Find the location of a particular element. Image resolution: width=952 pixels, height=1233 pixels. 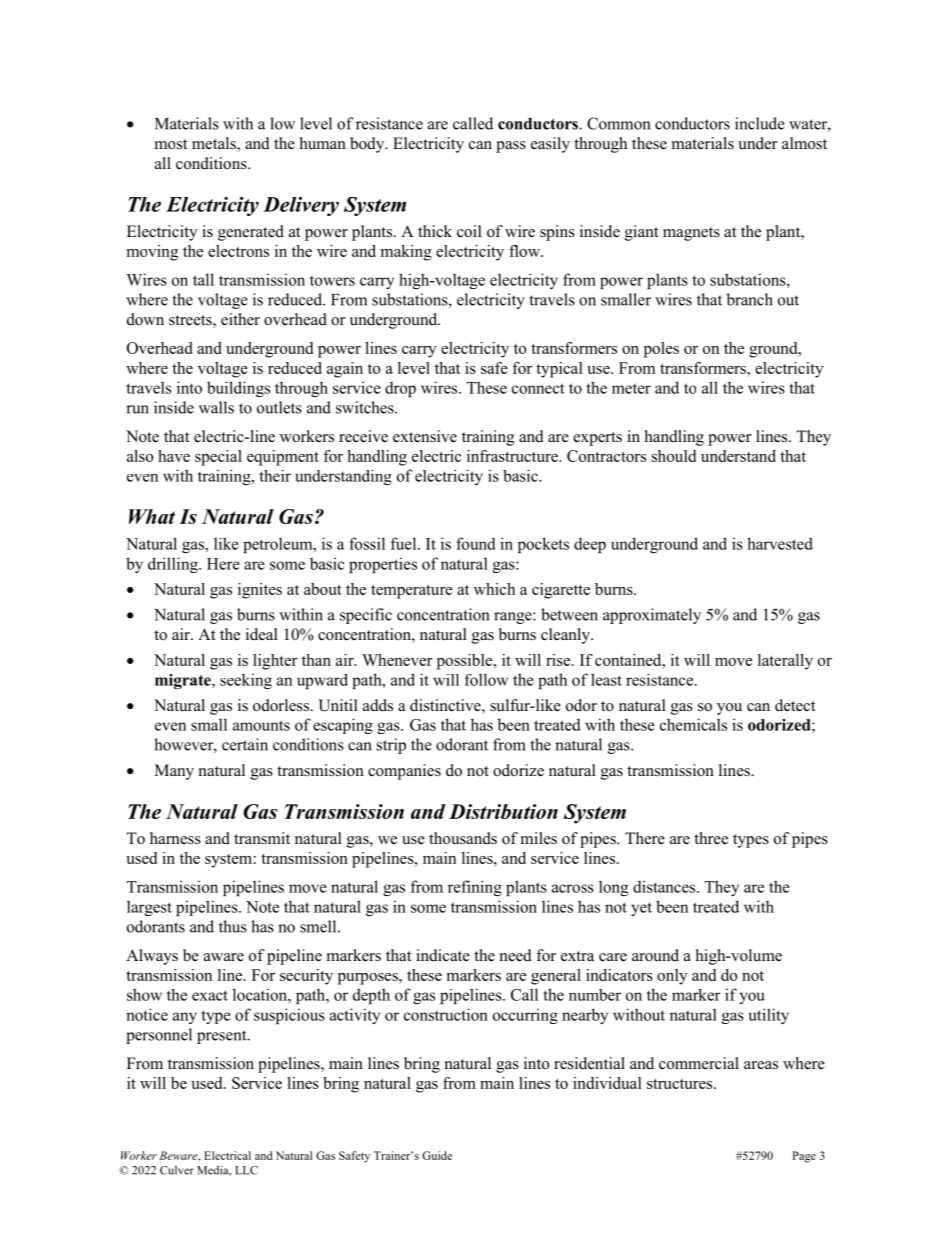

include is located at coordinates (760, 123).
